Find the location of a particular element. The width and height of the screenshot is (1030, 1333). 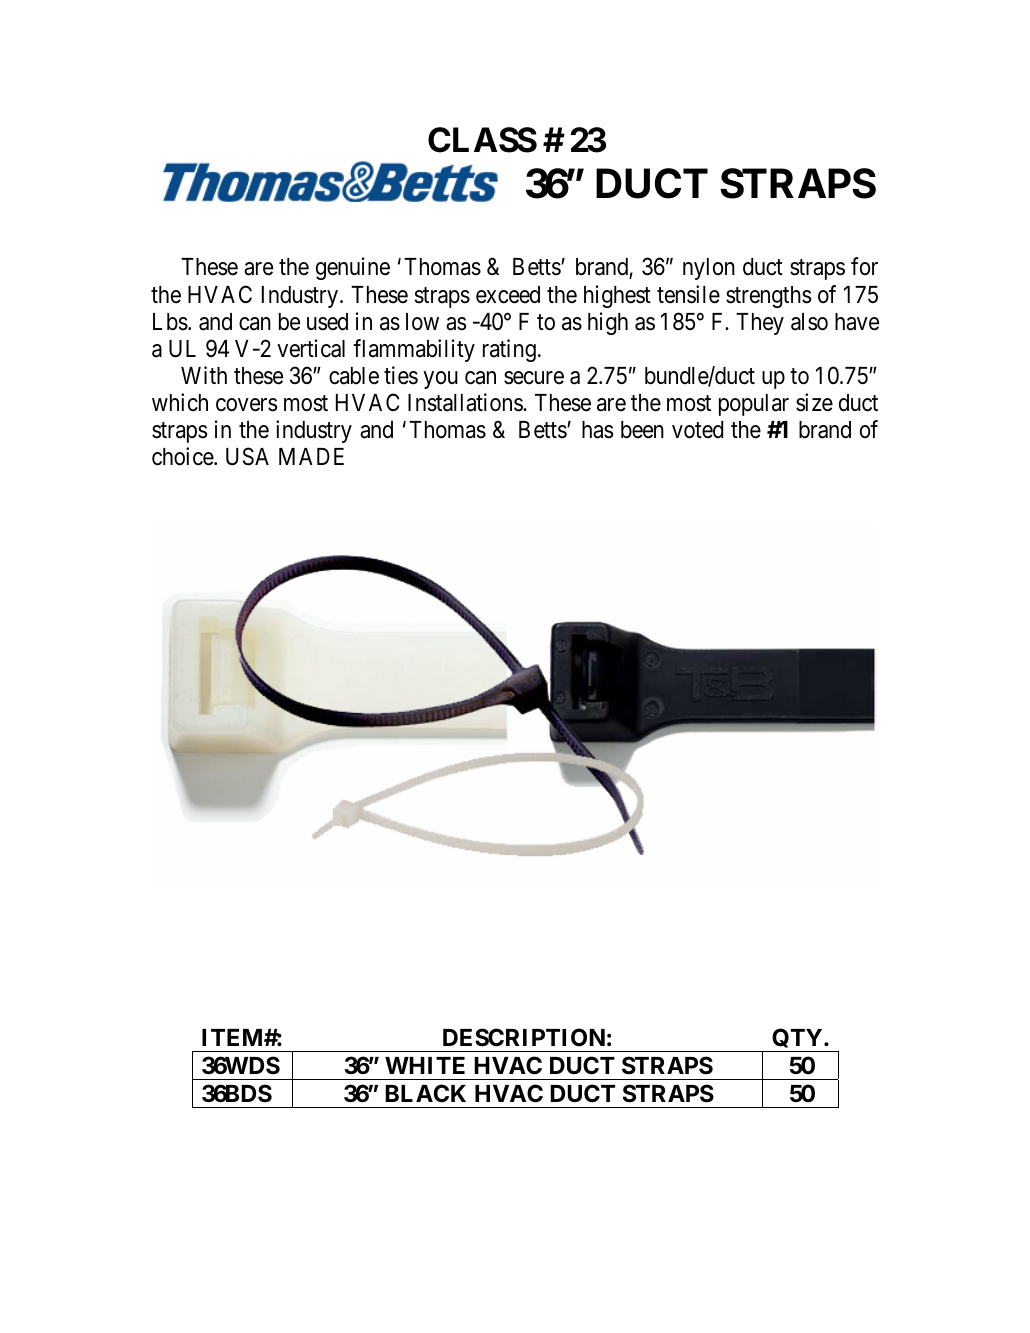

WHITE is located at coordinates (425, 1065).
